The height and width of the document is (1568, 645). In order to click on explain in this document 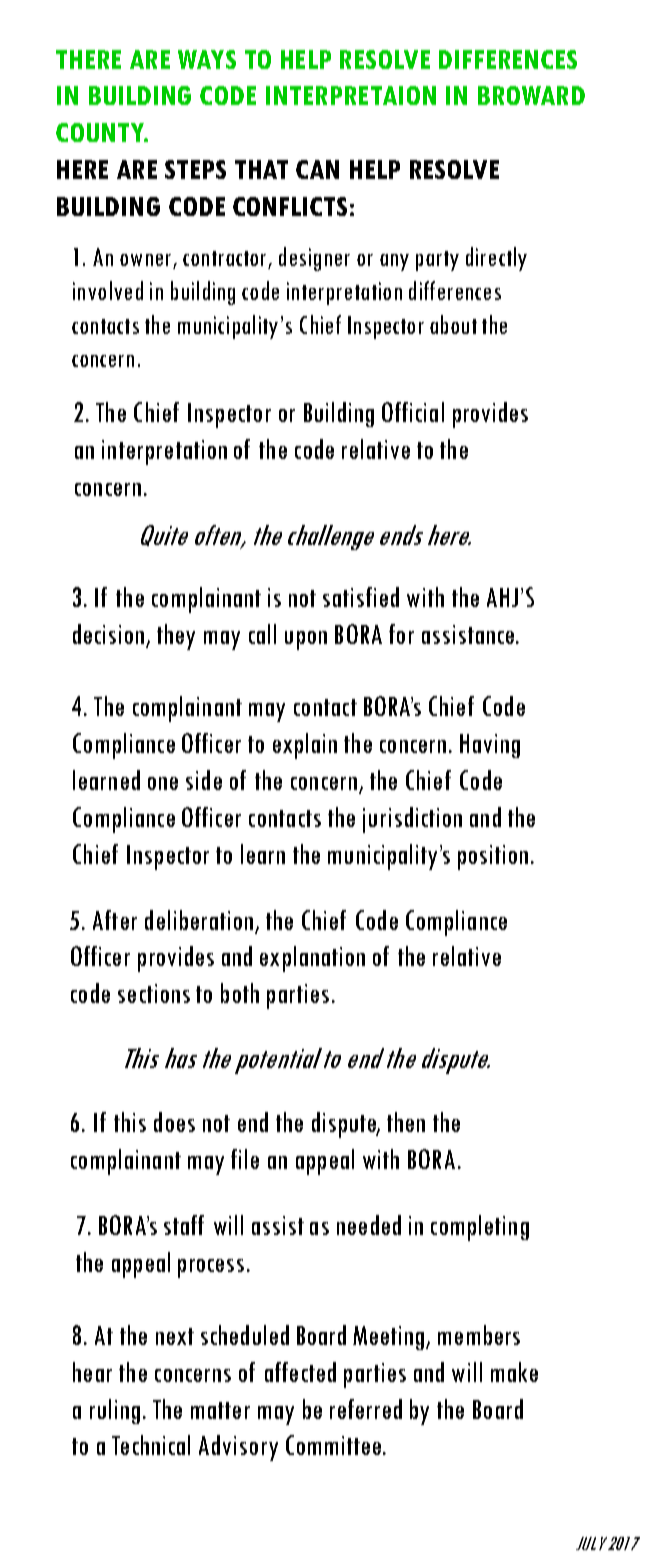, I will do `click(305, 746)`.
